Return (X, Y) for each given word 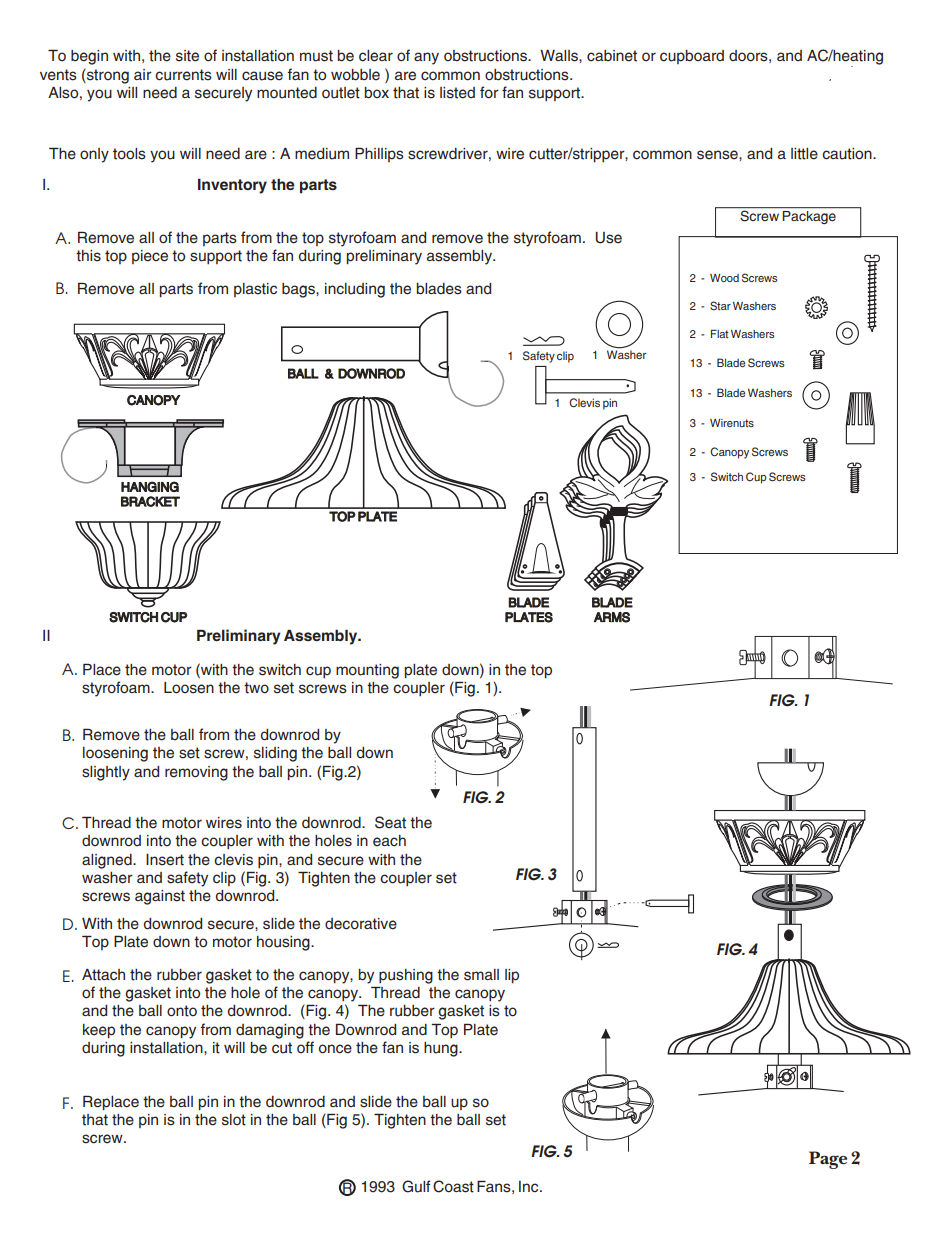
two (256, 688)
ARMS (612, 617)
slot (234, 1120)
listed (457, 93)
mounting (367, 671)
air (143, 74)
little (804, 154)
